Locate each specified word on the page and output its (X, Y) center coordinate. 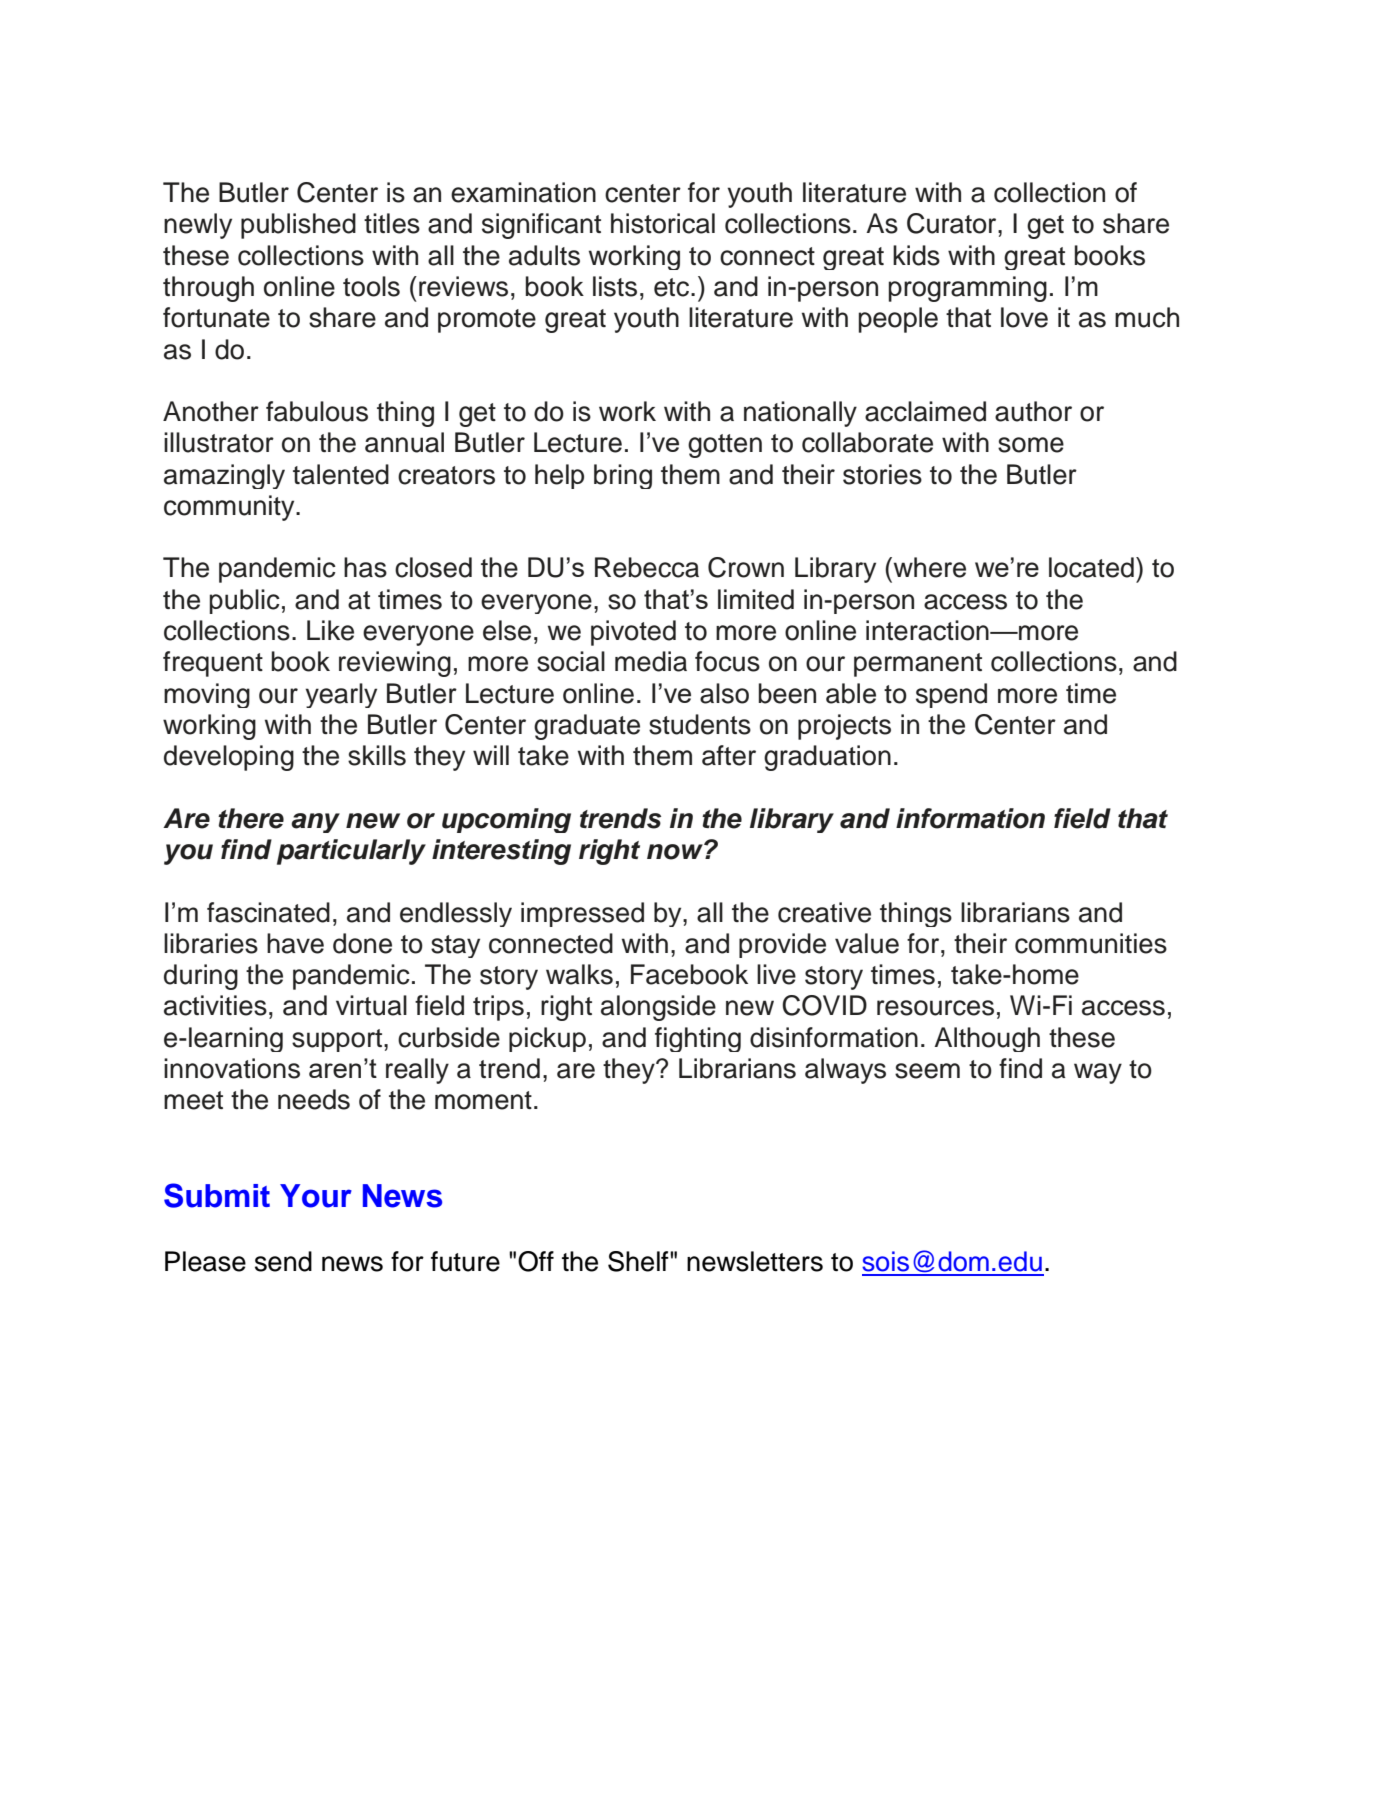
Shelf (639, 1261)
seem (927, 1071)
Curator (953, 223)
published (298, 226)
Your (316, 1196)
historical (663, 223)
